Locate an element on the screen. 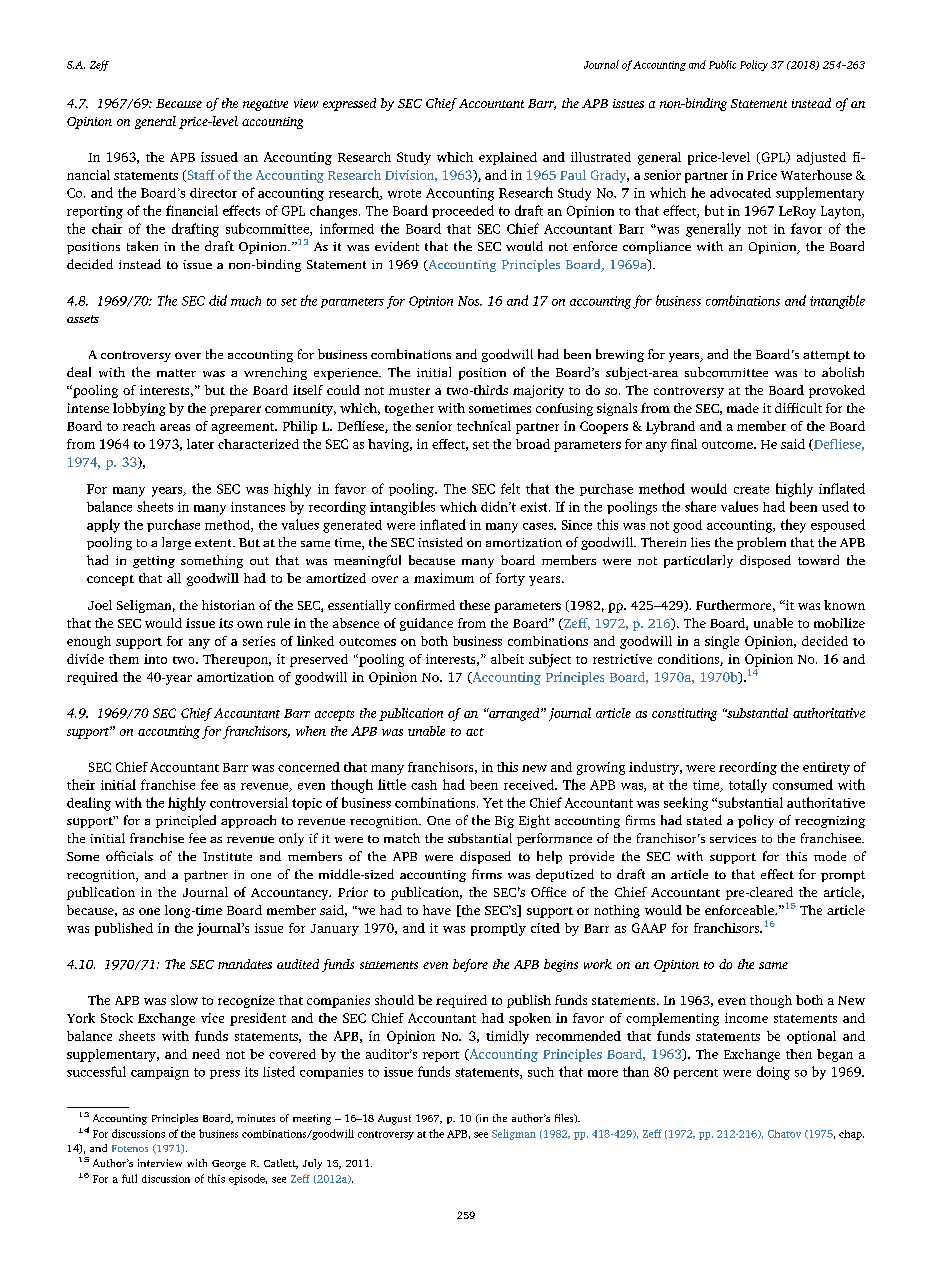  insisted is located at coordinates (440, 542).
